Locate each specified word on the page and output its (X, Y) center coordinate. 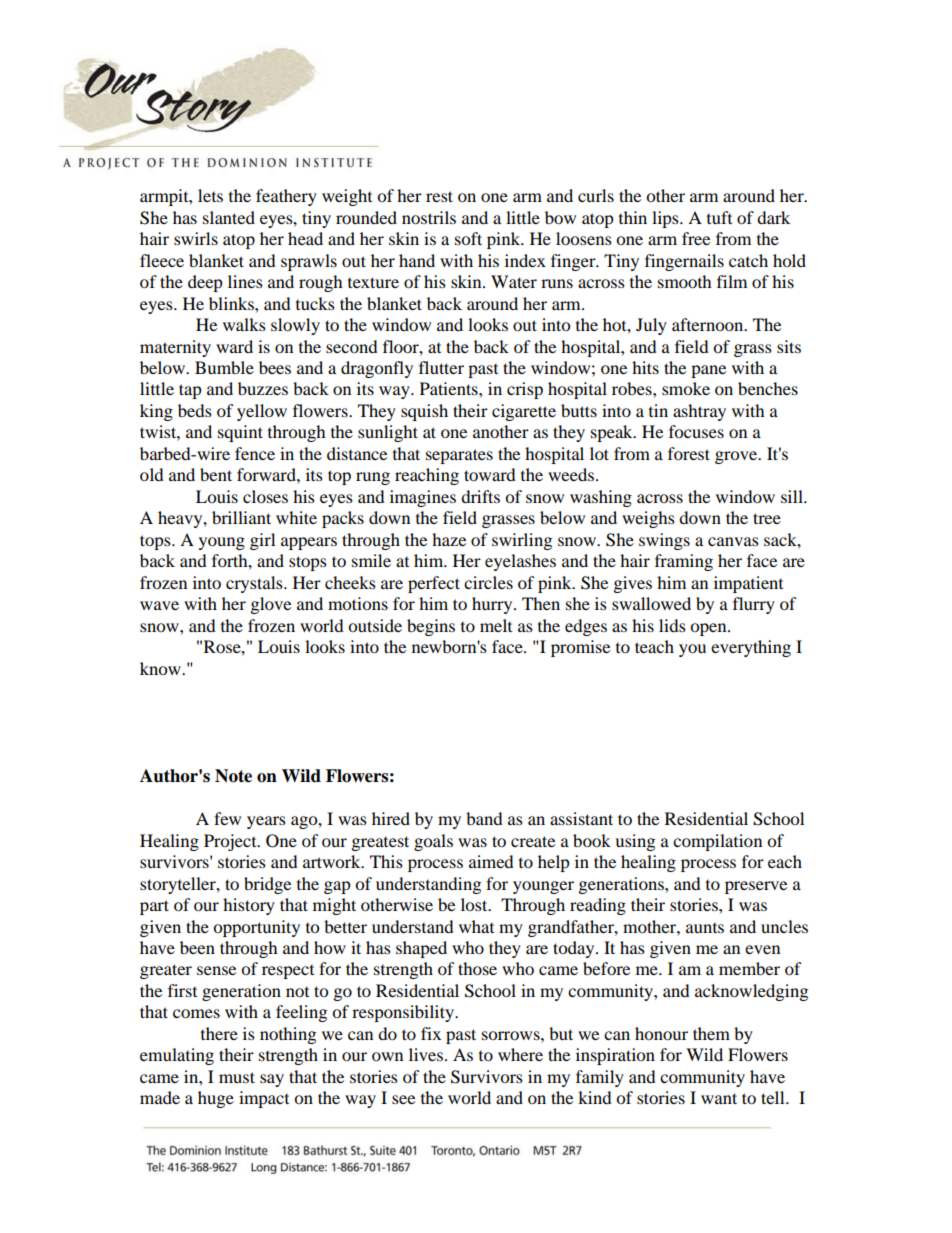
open (709, 629)
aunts (705, 928)
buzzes (263, 388)
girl (262, 541)
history (249, 906)
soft (468, 238)
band (484, 818)
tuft (719, 217)
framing (684, 562)
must (237, 1077)
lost (475, 904)
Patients (450, 388)
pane (708, 371)
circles (488, 582)
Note (233, 776)
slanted (229, 217)
